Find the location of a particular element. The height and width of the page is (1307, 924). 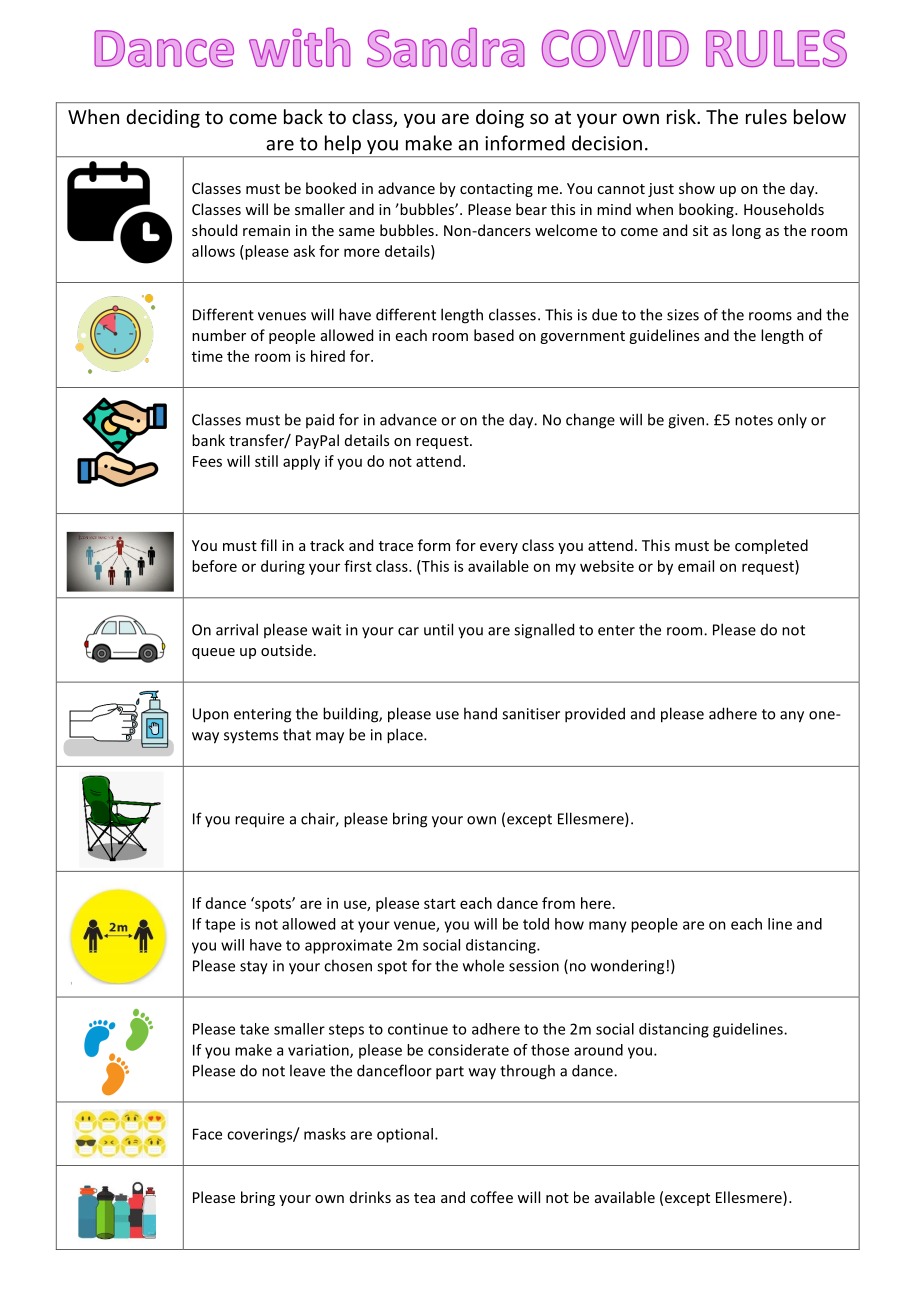

Face is located at coordinates (207, 1134).
